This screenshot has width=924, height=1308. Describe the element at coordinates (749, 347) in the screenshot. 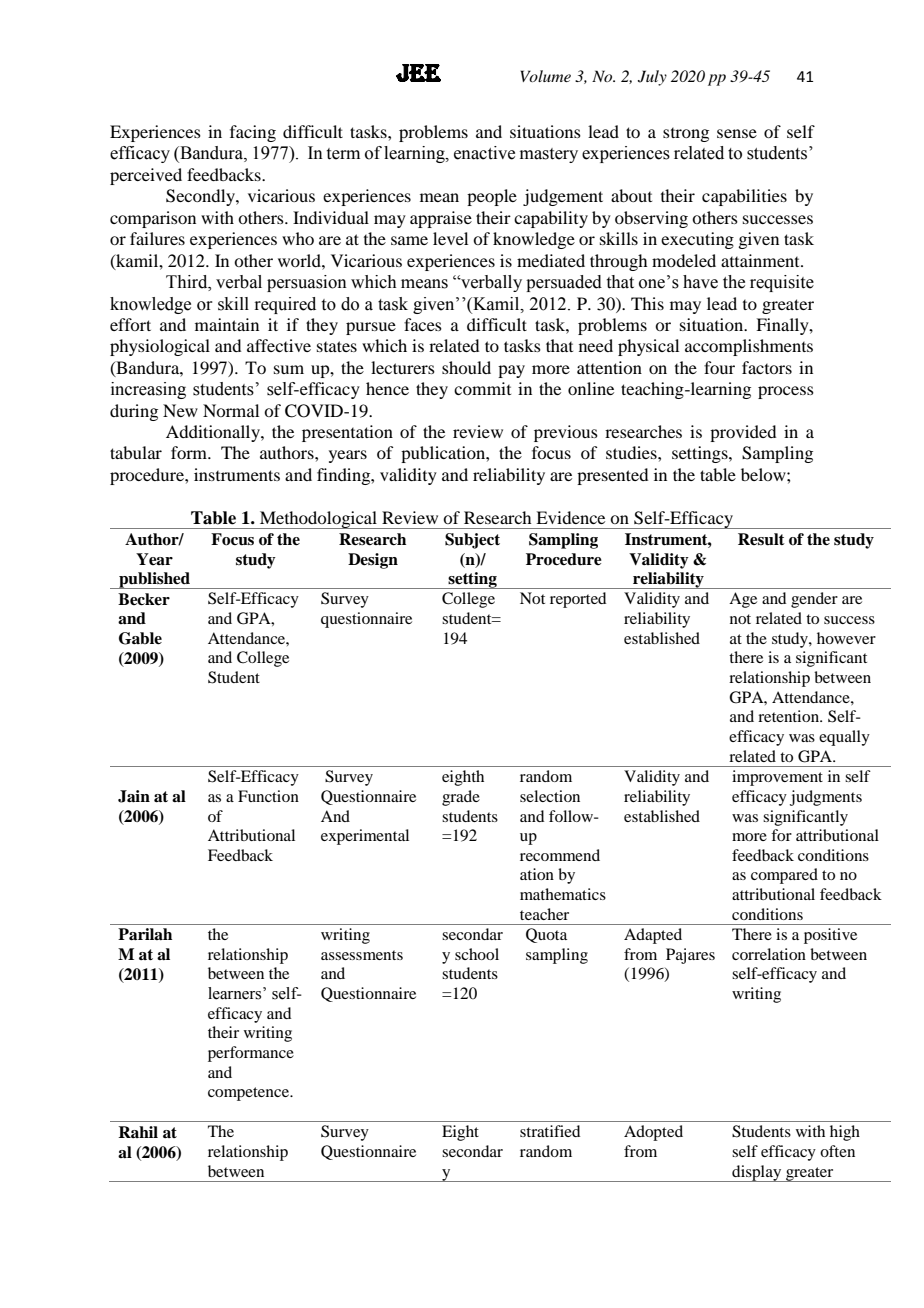

I see `accomplishments` at that location.
